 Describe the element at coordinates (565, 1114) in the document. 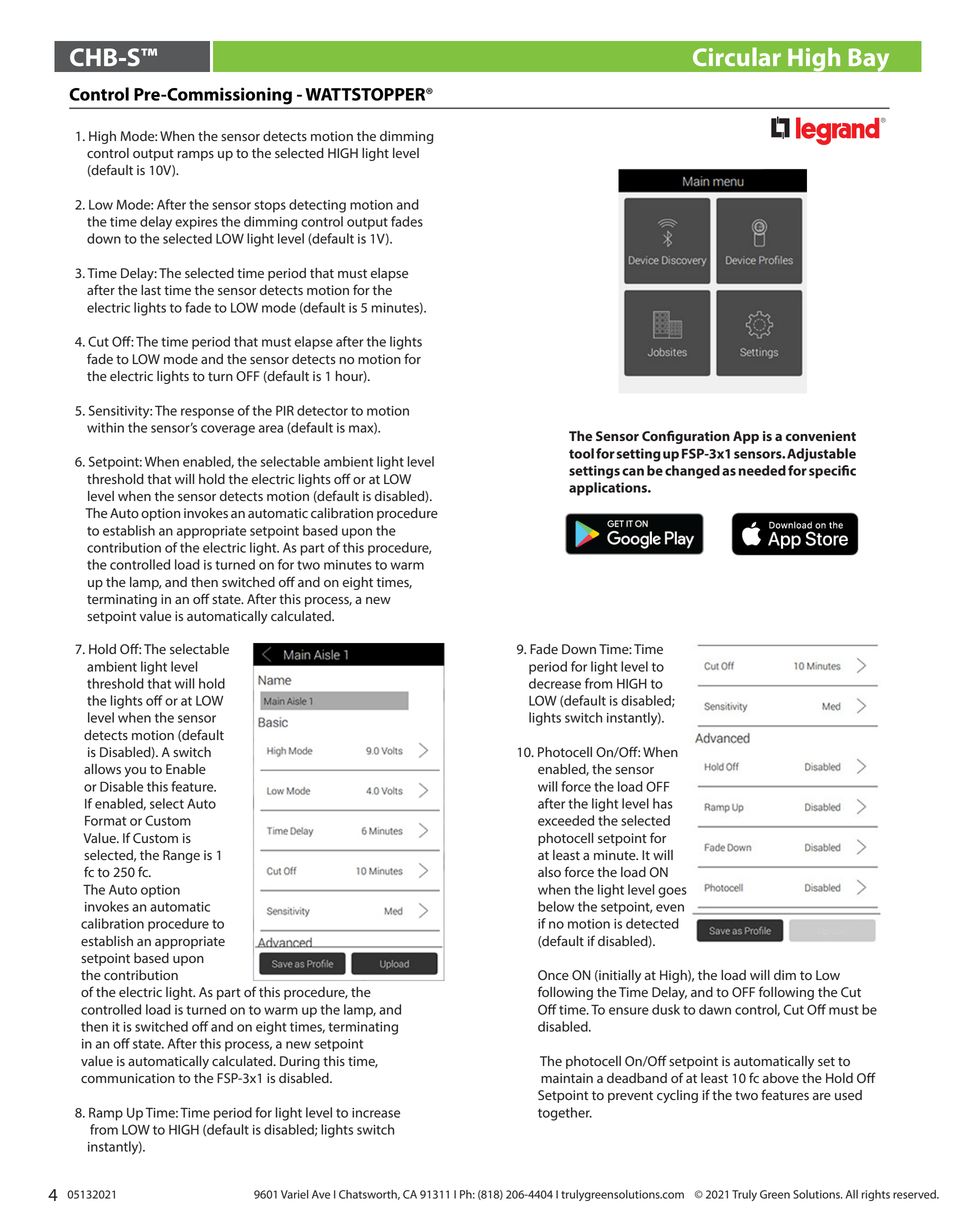

I see `together` at that location.
